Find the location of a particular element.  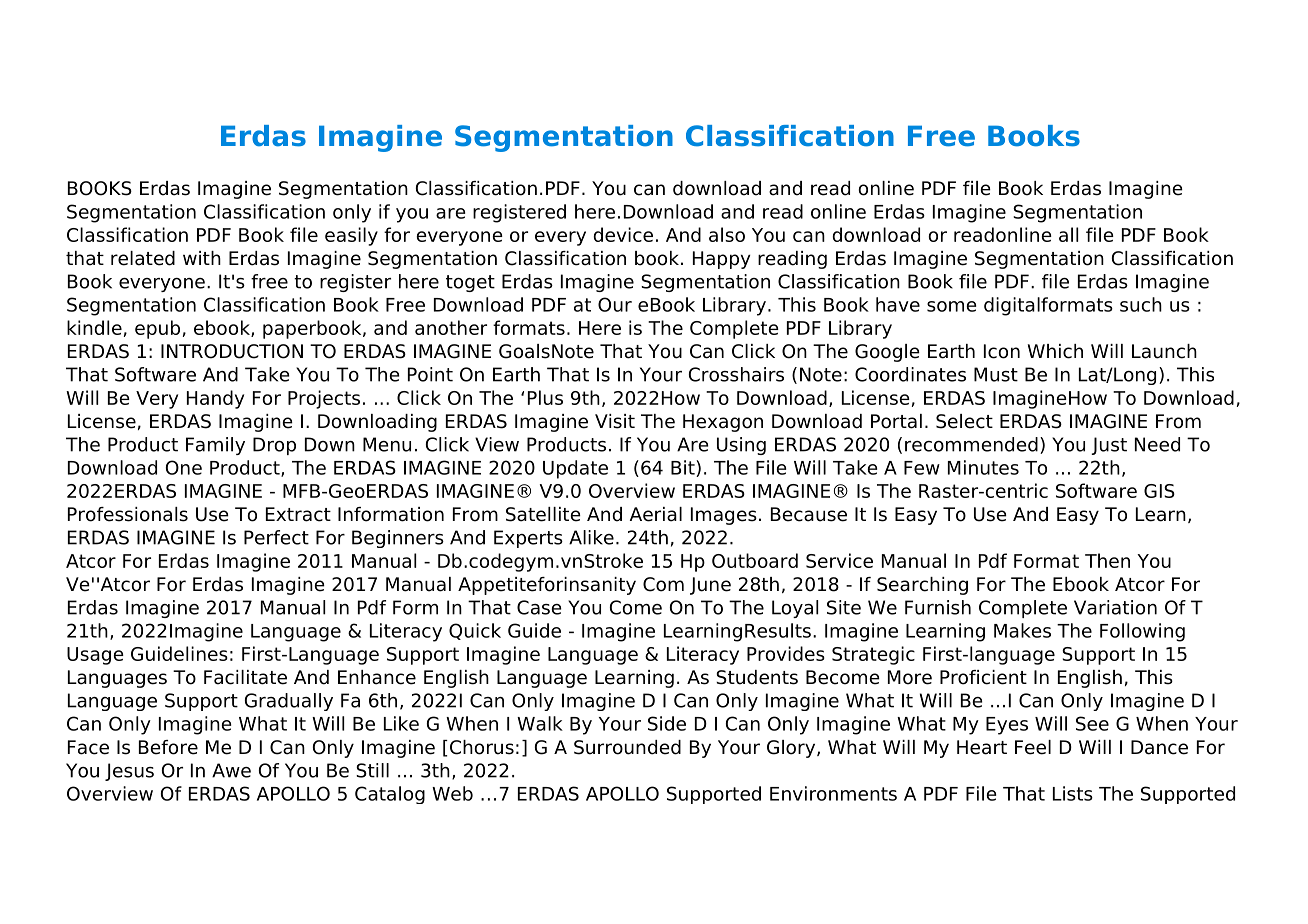

Handy is located at coordinates (215, 399).
